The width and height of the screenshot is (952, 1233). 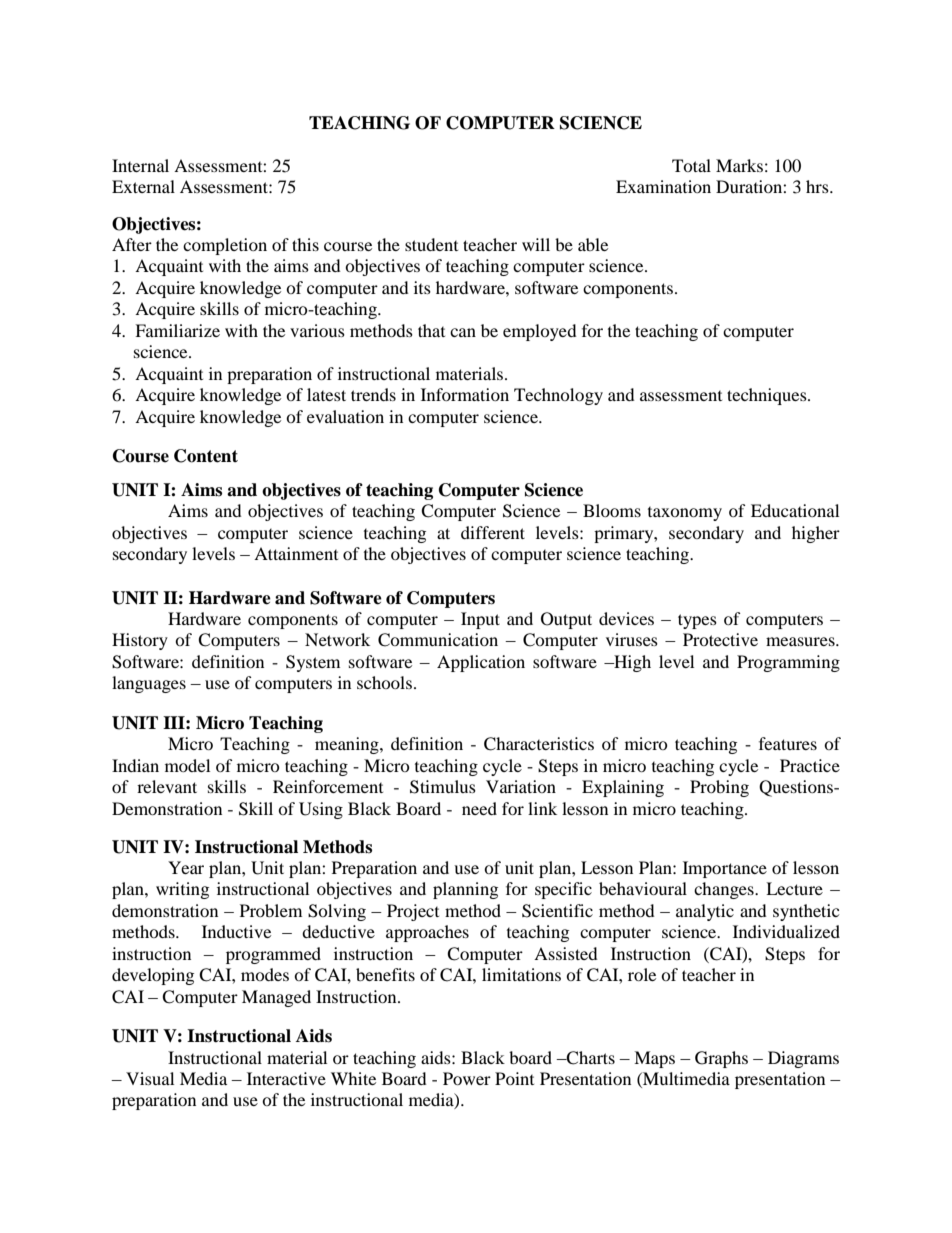 I want to click on Stimulus, so click(x=443, y=787).
